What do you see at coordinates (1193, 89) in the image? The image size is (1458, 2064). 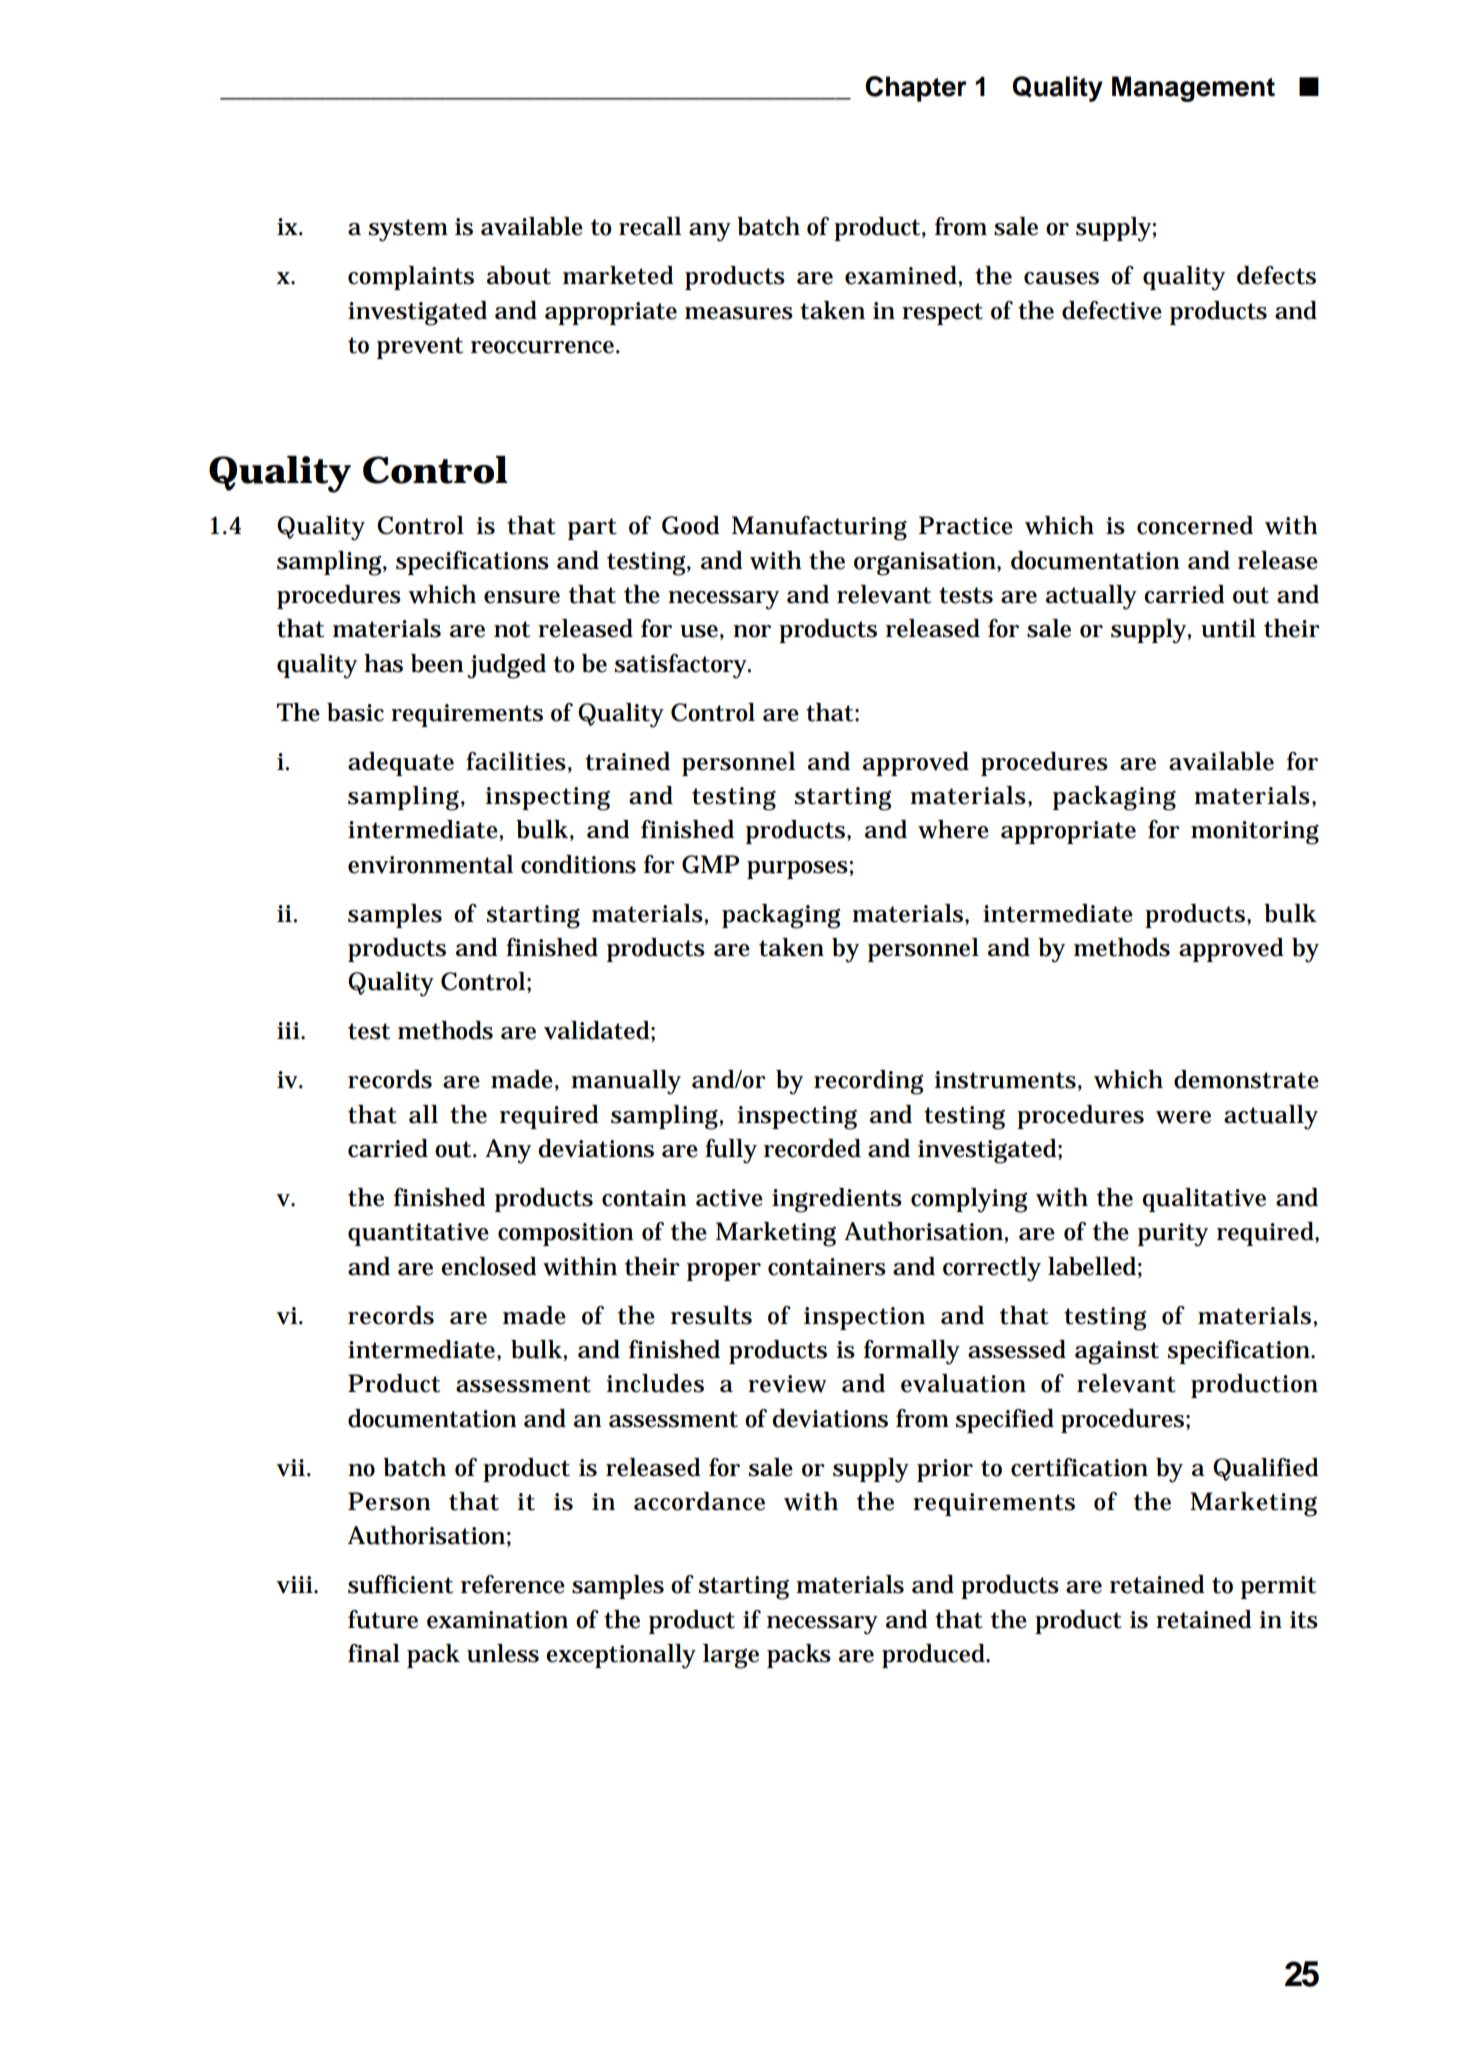 I see `Management` at bounding box center [1193, 89].
